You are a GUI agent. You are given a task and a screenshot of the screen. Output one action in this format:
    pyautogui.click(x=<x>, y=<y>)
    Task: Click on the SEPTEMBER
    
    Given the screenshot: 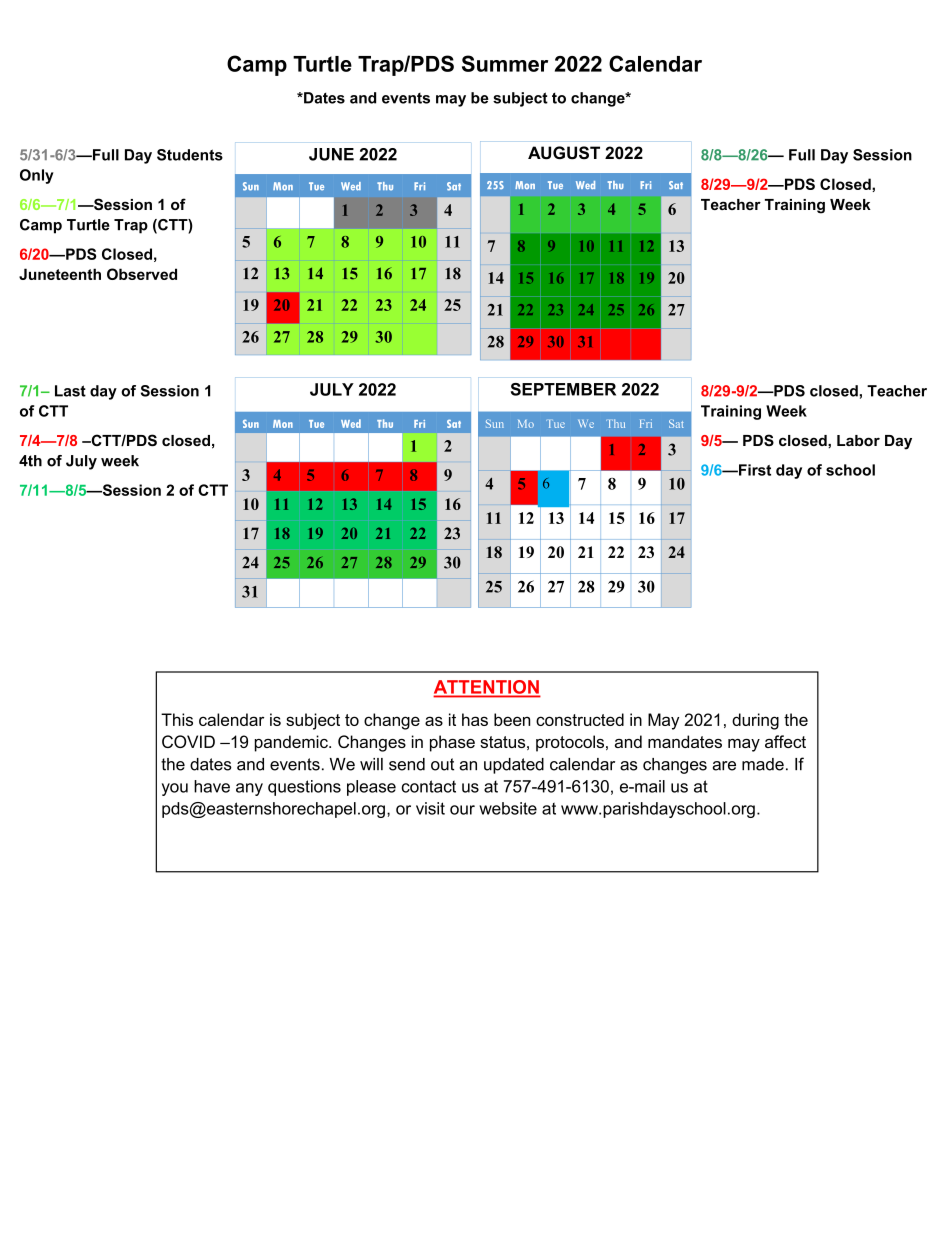 What is the action you would take?
    pyautogui.click(x=563, y=389)
